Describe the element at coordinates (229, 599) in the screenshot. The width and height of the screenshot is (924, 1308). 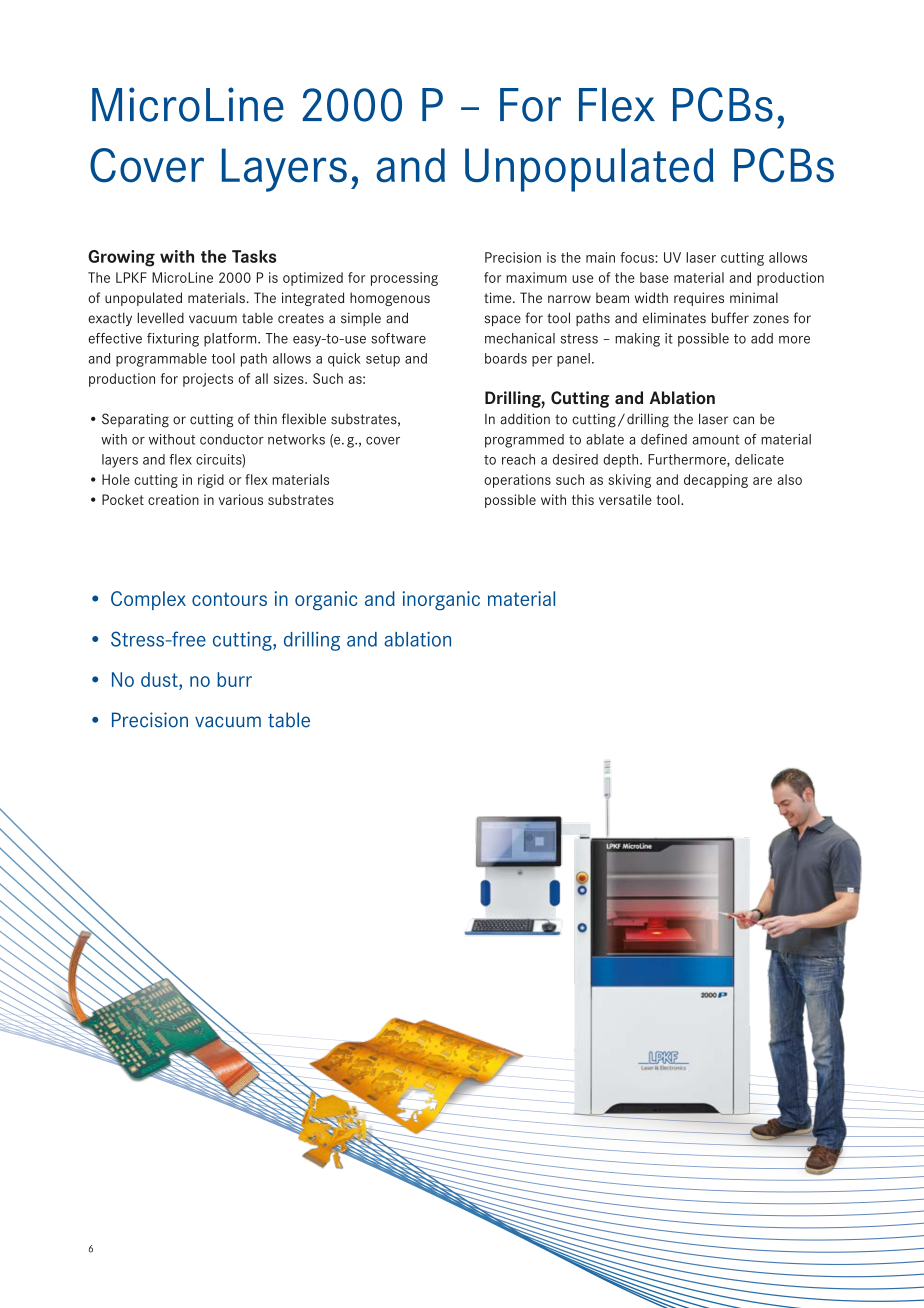
I see `contours` at that location.
